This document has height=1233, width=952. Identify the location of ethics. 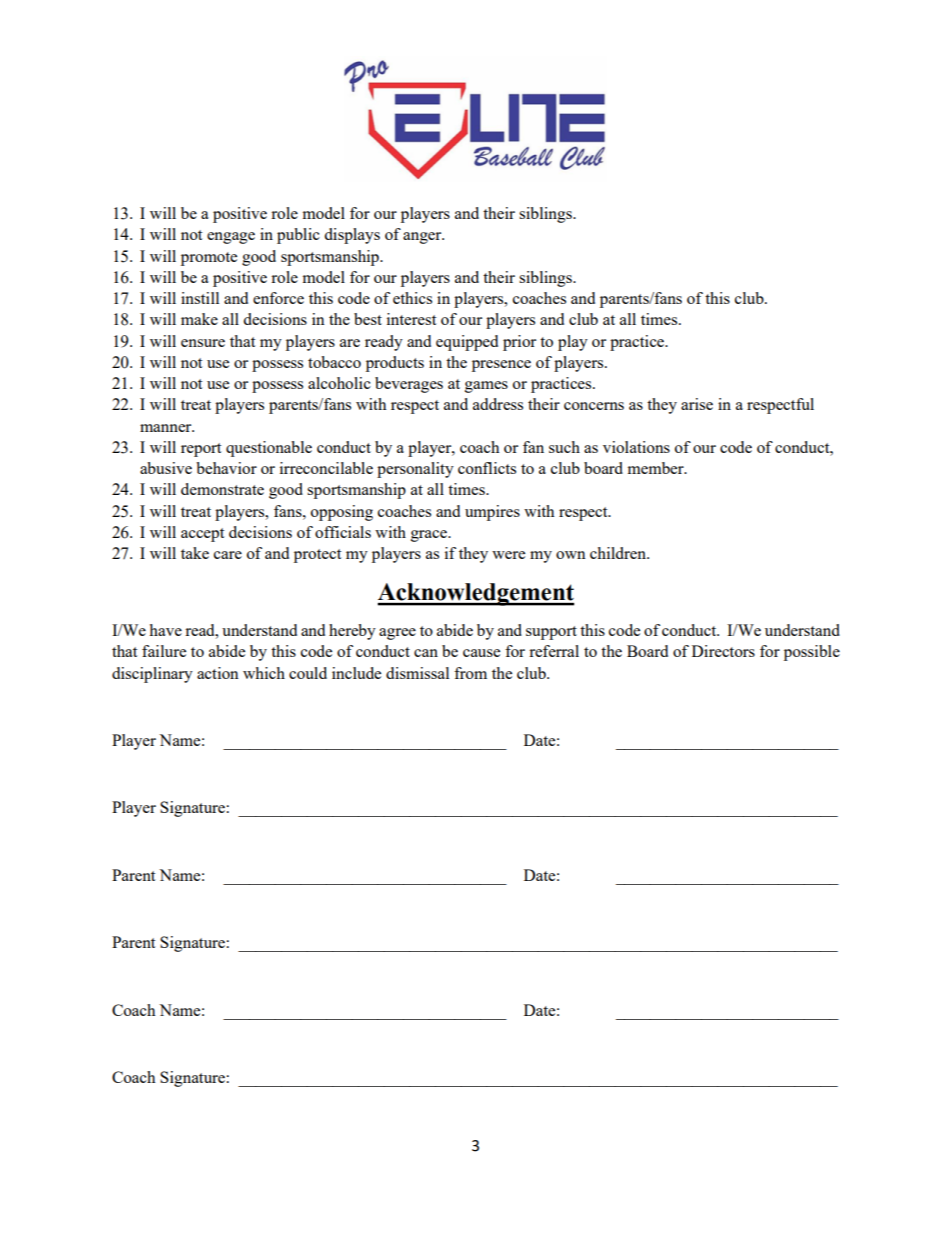
(412, 298).
